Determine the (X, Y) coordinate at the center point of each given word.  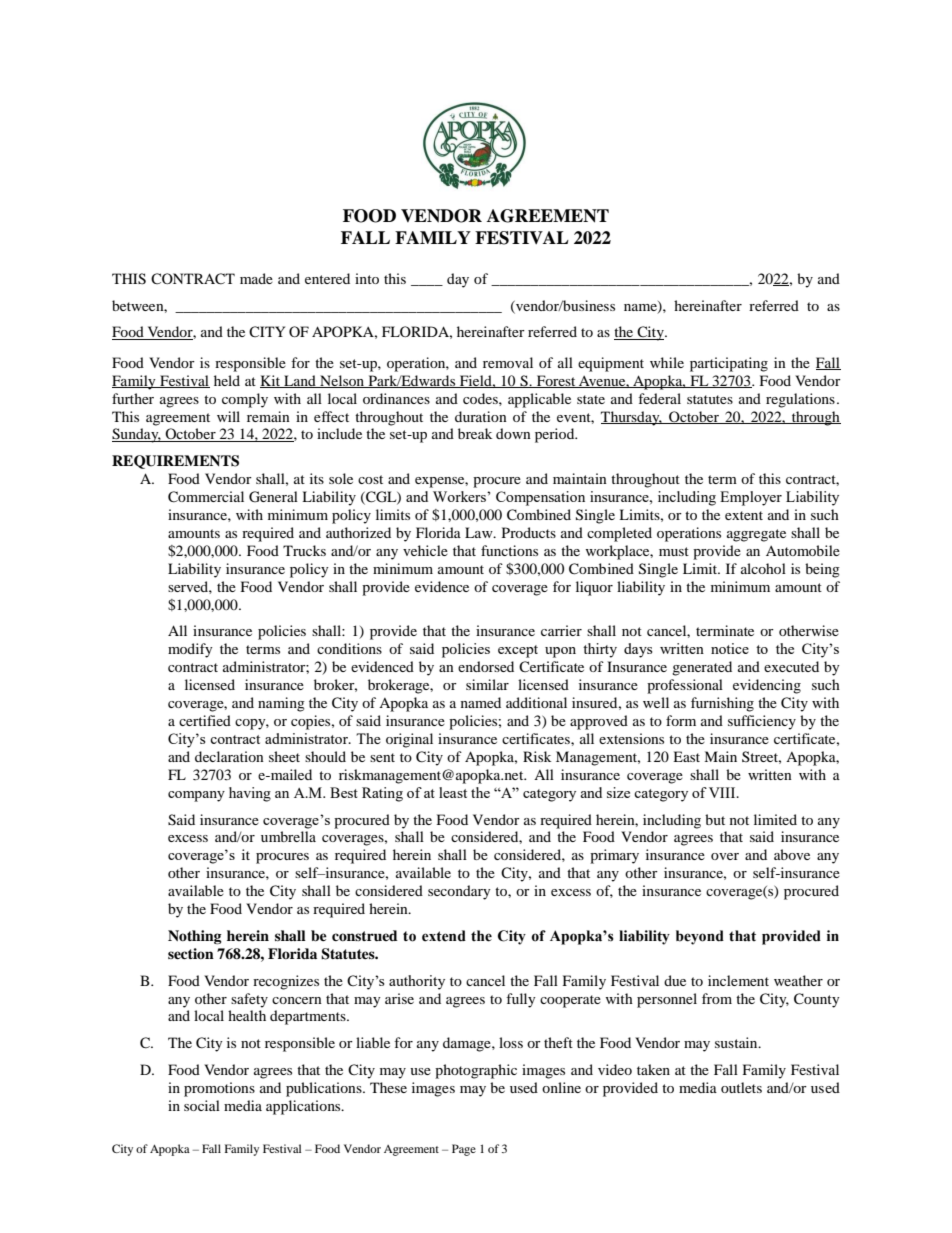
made (256, 278)
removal (508, 362)
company (196, 796)
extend (444, 936)
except (518, 651)
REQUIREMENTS (175, 462)
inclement (738, 980)
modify (190, 650)
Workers (460, 496)
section (191, 953)
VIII (723, 792)
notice (730, 648)
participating (729, 364)
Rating (382, 794)
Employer (751, 498)
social (202, 1105)
